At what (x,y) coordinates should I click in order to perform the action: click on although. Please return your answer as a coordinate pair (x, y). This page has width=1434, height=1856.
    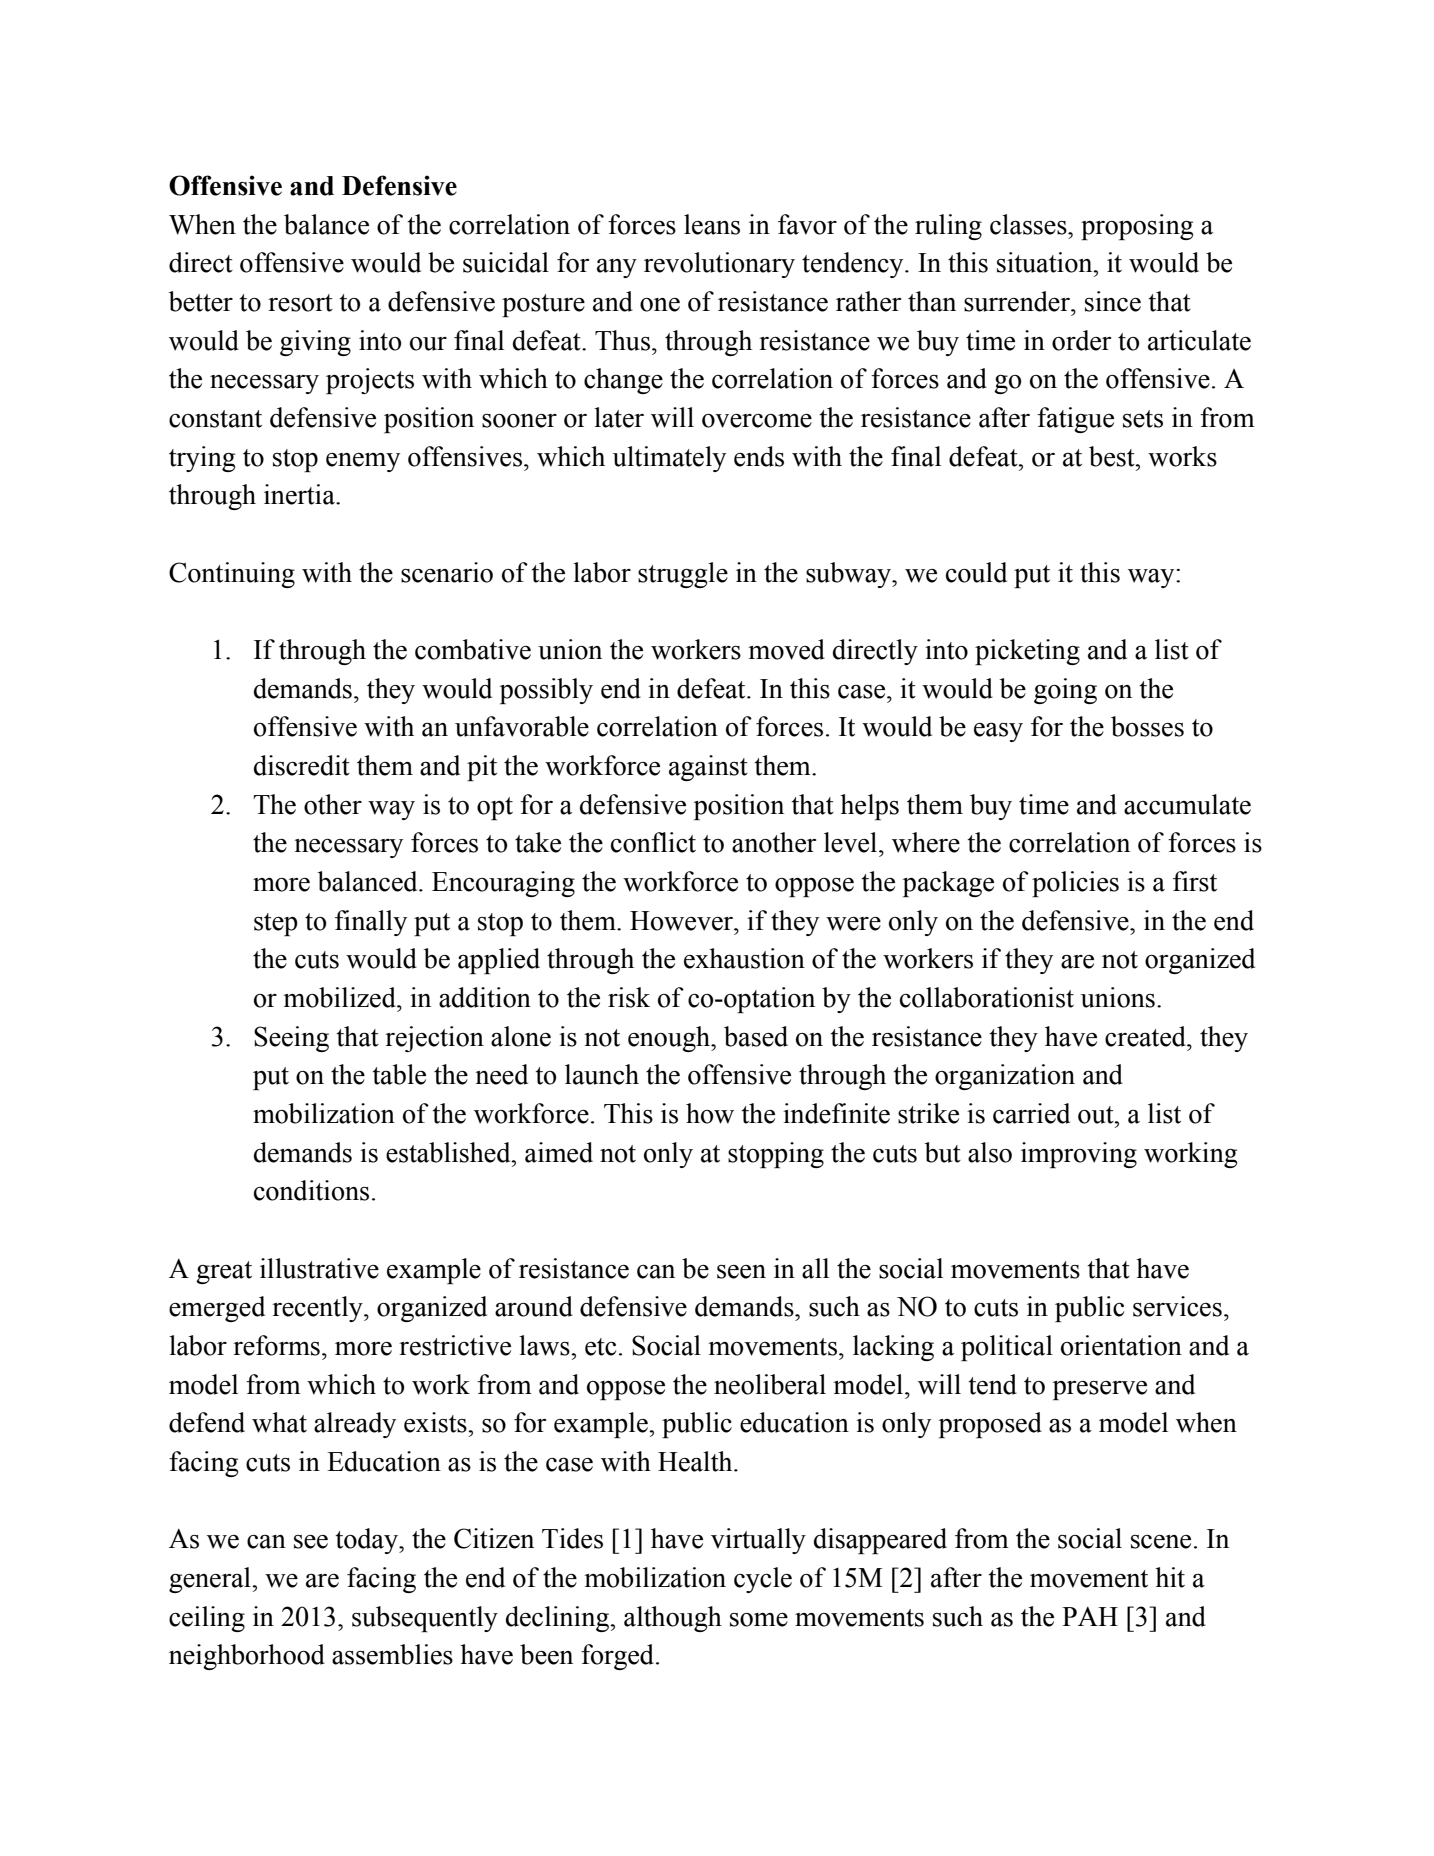
    Looking at the image, I should click on (673, 1619).
